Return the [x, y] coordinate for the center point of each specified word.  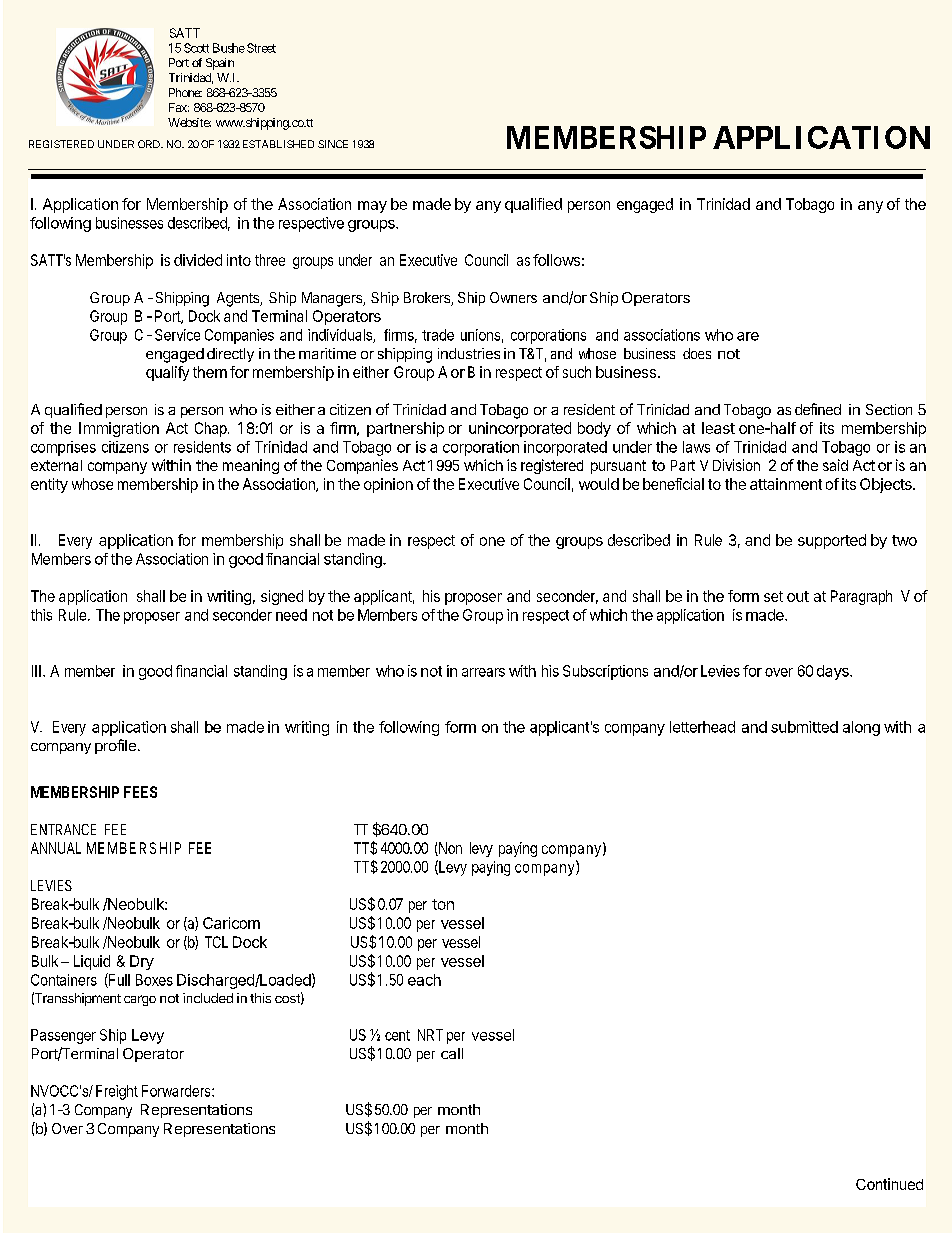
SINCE [333, 144]
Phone [185, 92]
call [452, 1053]
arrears [483, 672]
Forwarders [177, 1091]
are [748, 336]
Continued [889, 1184]
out [798, 596]
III [36, 671]
